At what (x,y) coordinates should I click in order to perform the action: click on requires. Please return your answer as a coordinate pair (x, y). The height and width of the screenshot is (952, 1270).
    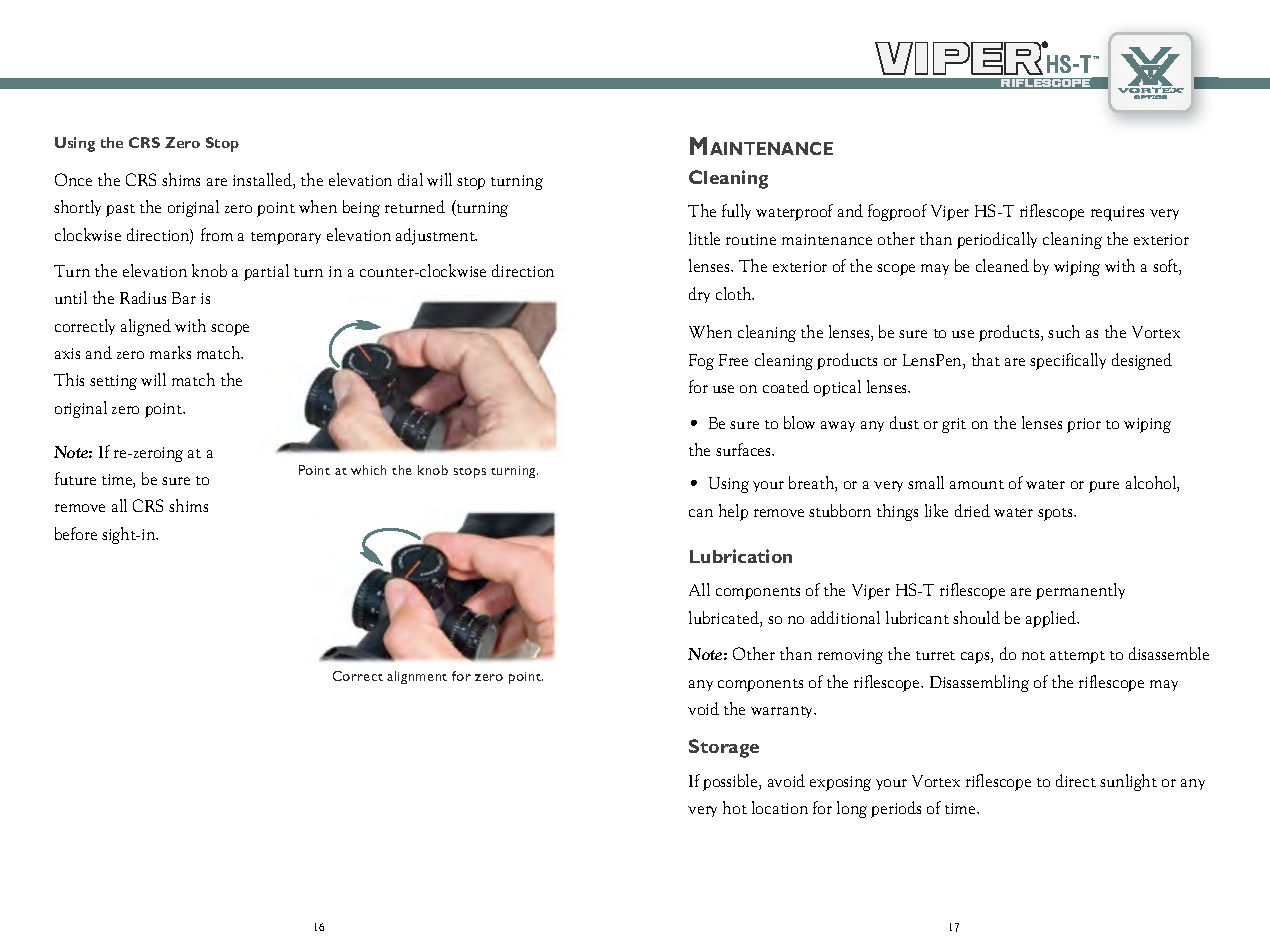
    Looking at the image, I should click on (1117, 213).
